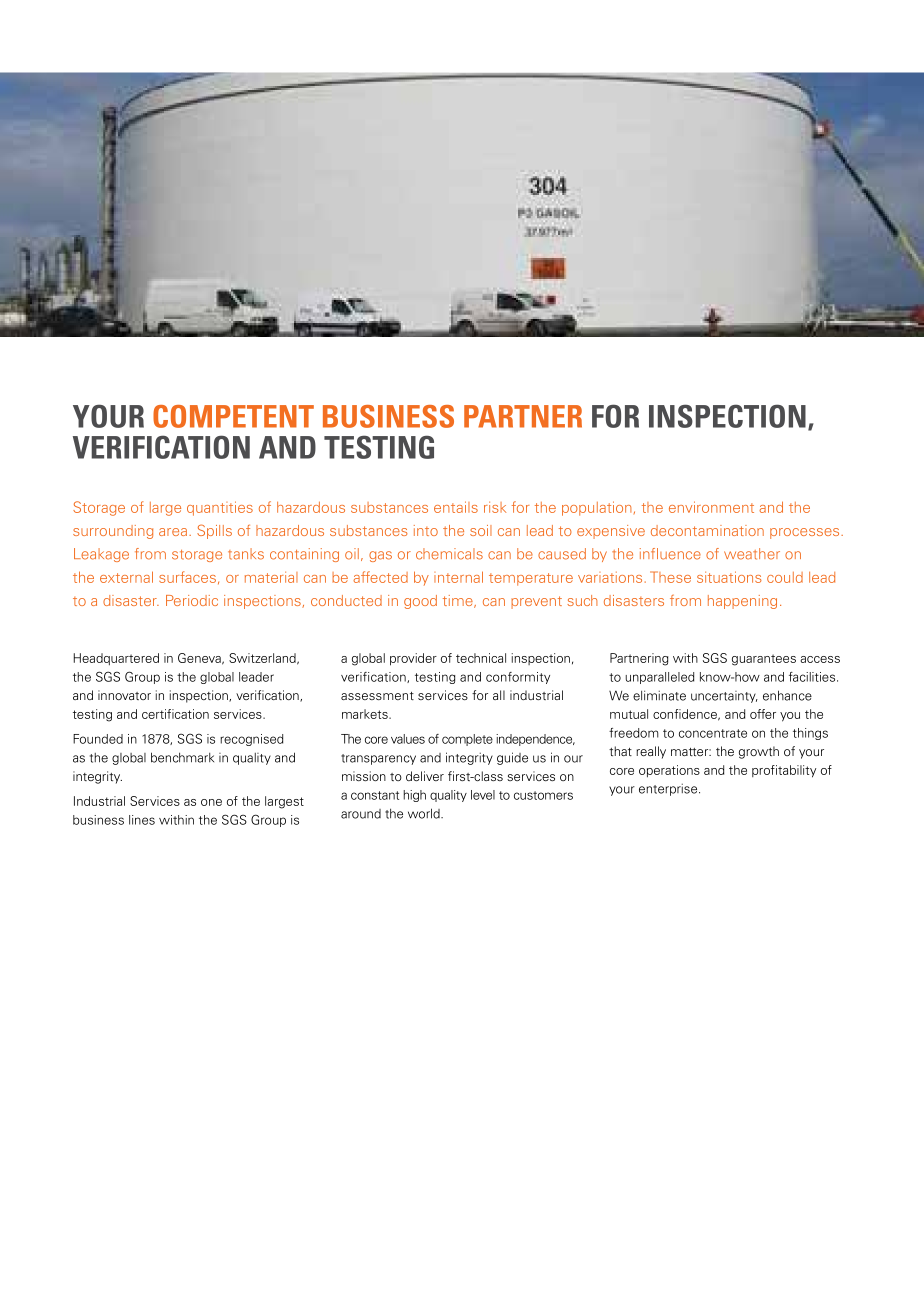  Describe the element at coordinates (742, 602) in the screenshot. I see `happening` at that location.
